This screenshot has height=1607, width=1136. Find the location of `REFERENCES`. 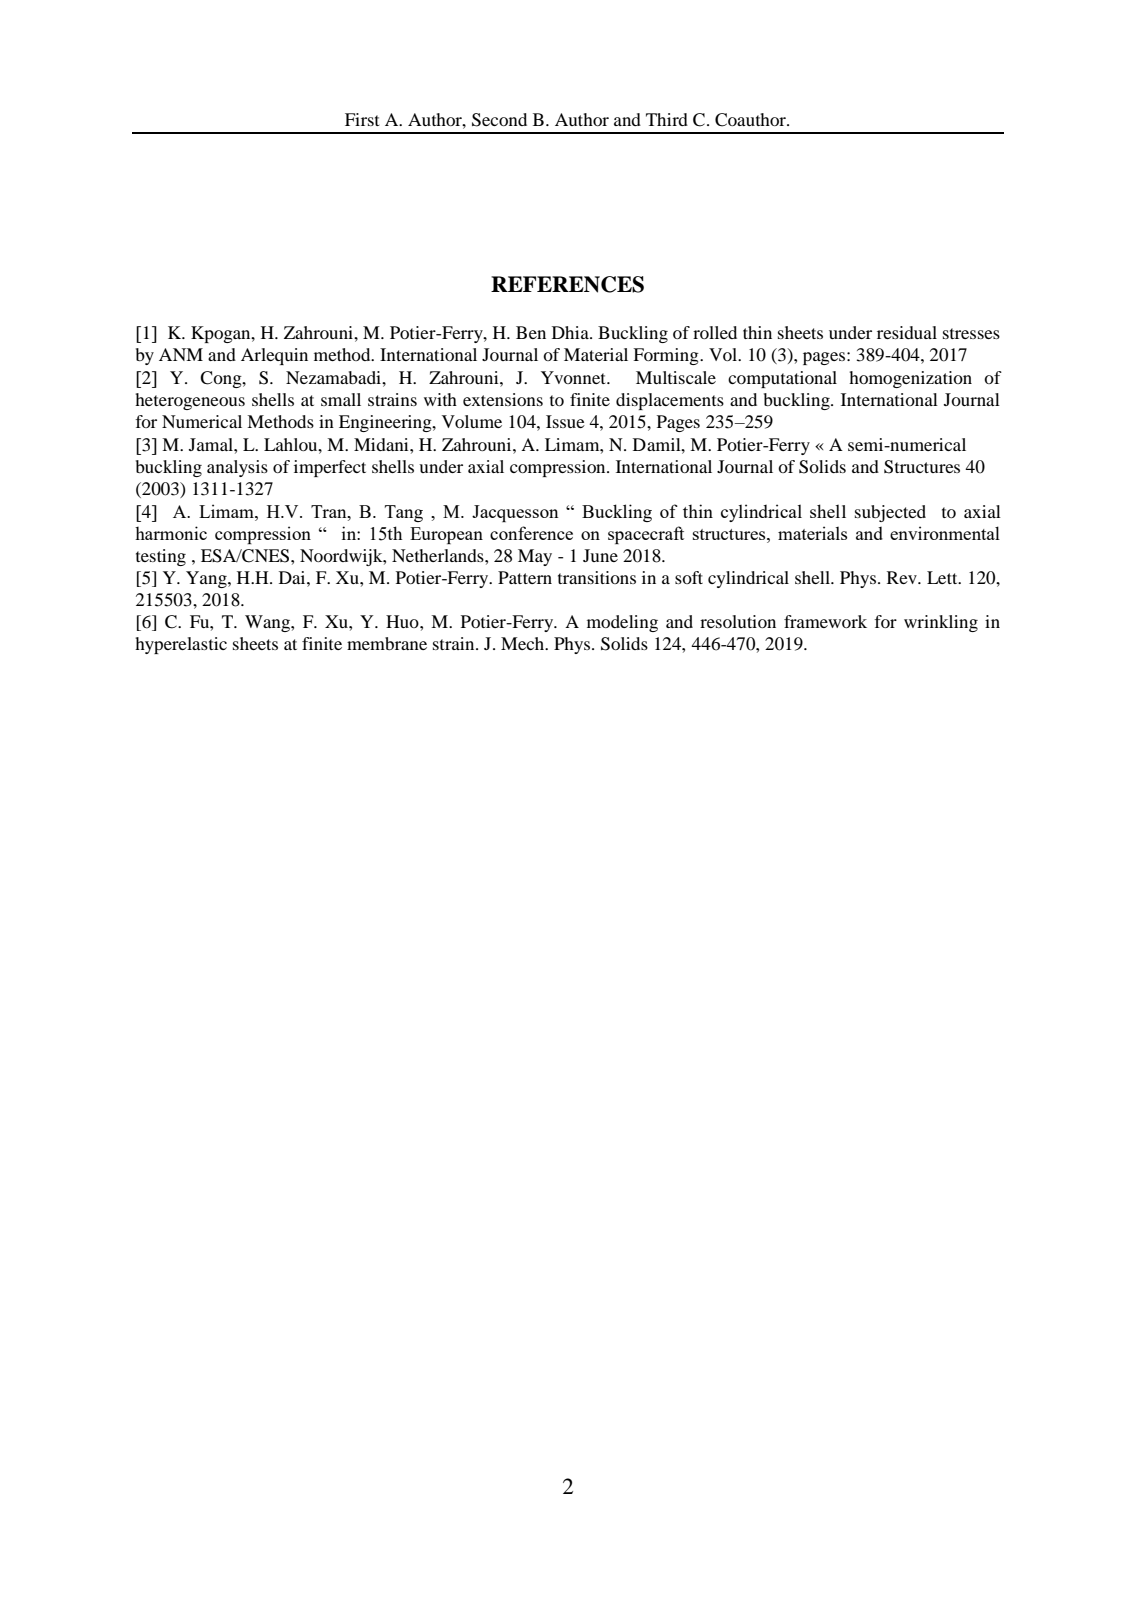

REFERENCES is located at coordinates (567, 284).
